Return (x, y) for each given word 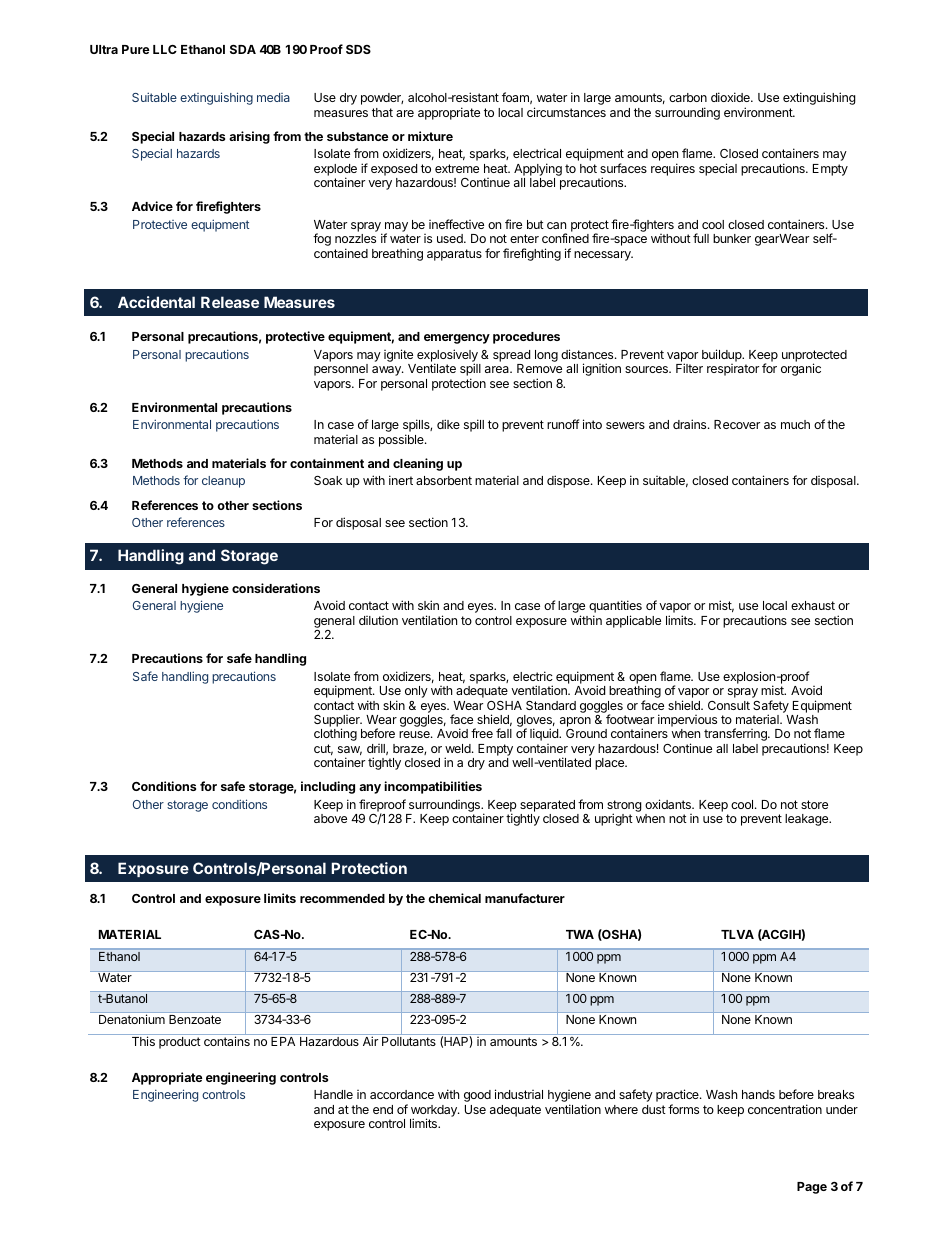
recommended (342, 898)
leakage (808, 820)
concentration (785, 1109)
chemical (454, 898)
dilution (378, 620)
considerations (276, 588)
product (180, 1043)
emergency (457, 339)
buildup (723, 355)
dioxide (731, 97)
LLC (165, 49)
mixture (430, 136)
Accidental (156, 302)
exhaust (813, 605)
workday (435, 1112)
